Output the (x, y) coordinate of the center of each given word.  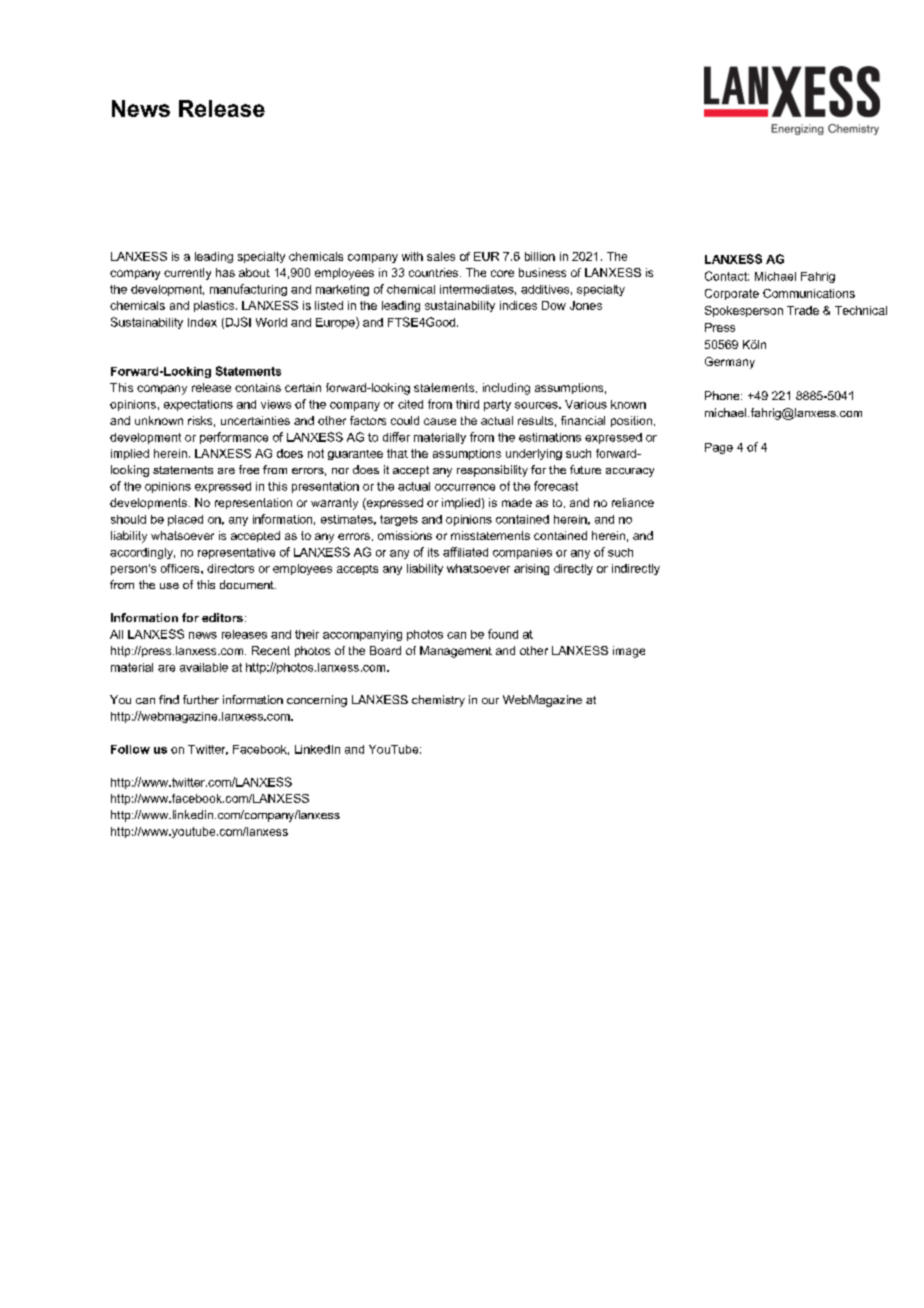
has (225, 272)
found (503, 634)
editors (222, 617)
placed (185, 520)
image (629, 652)
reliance (633, 502)
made (517, 502)
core (502, 273)
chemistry (438, 701)
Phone (723, 395)
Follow (130, 749)
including (506, 389)
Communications (809, 293)
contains (258, 387)
